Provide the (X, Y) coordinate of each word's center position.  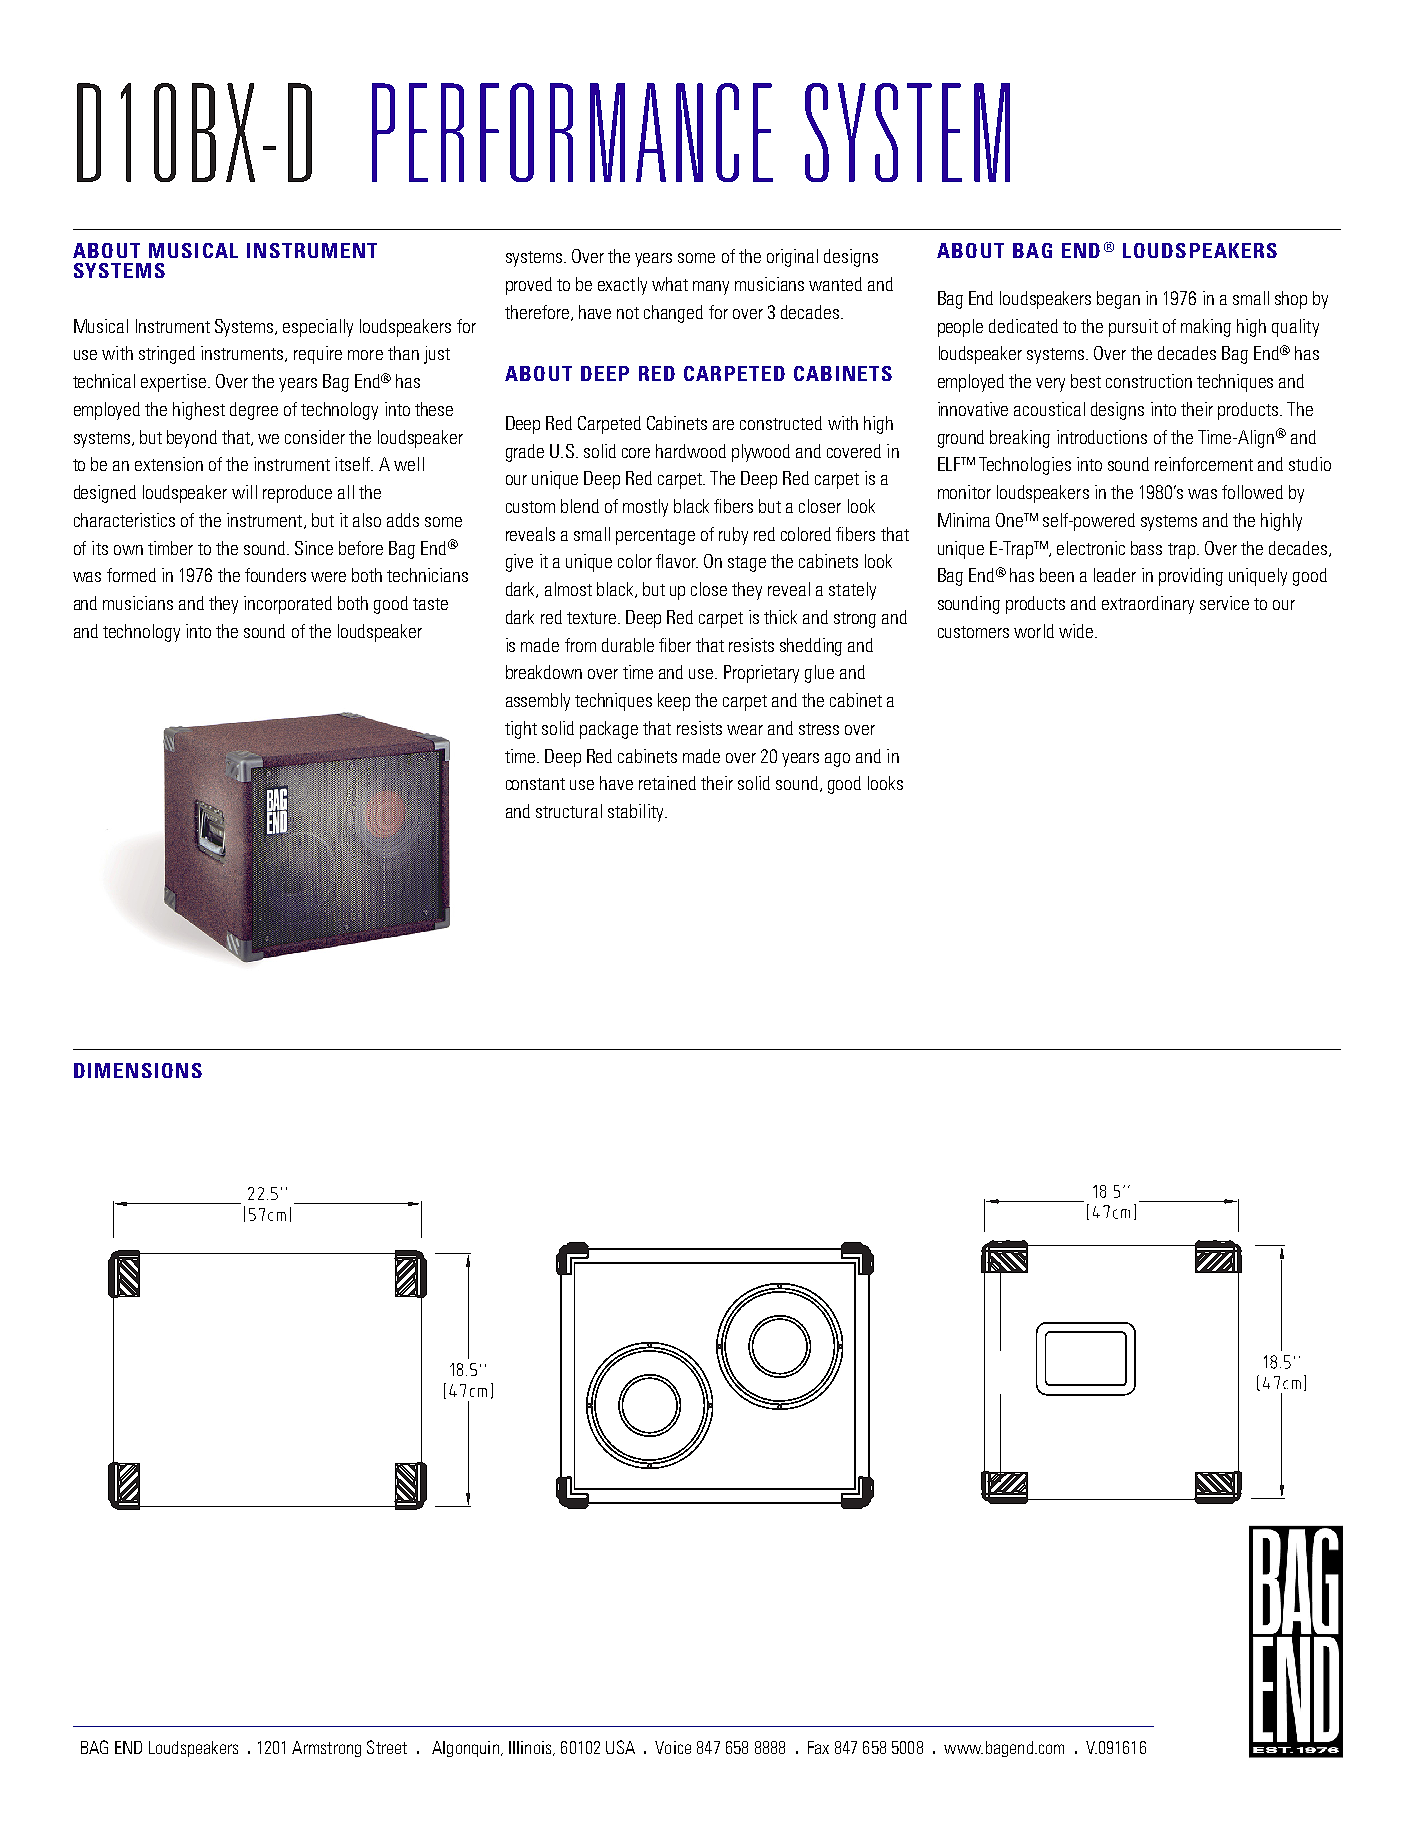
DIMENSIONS (138, 1070)
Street (387, 1747)
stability (637, 813)
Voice (673, 1747)
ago (837, 760)
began (1118, 300)
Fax (818, 1747)
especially (318, 328)
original (792, 258)
